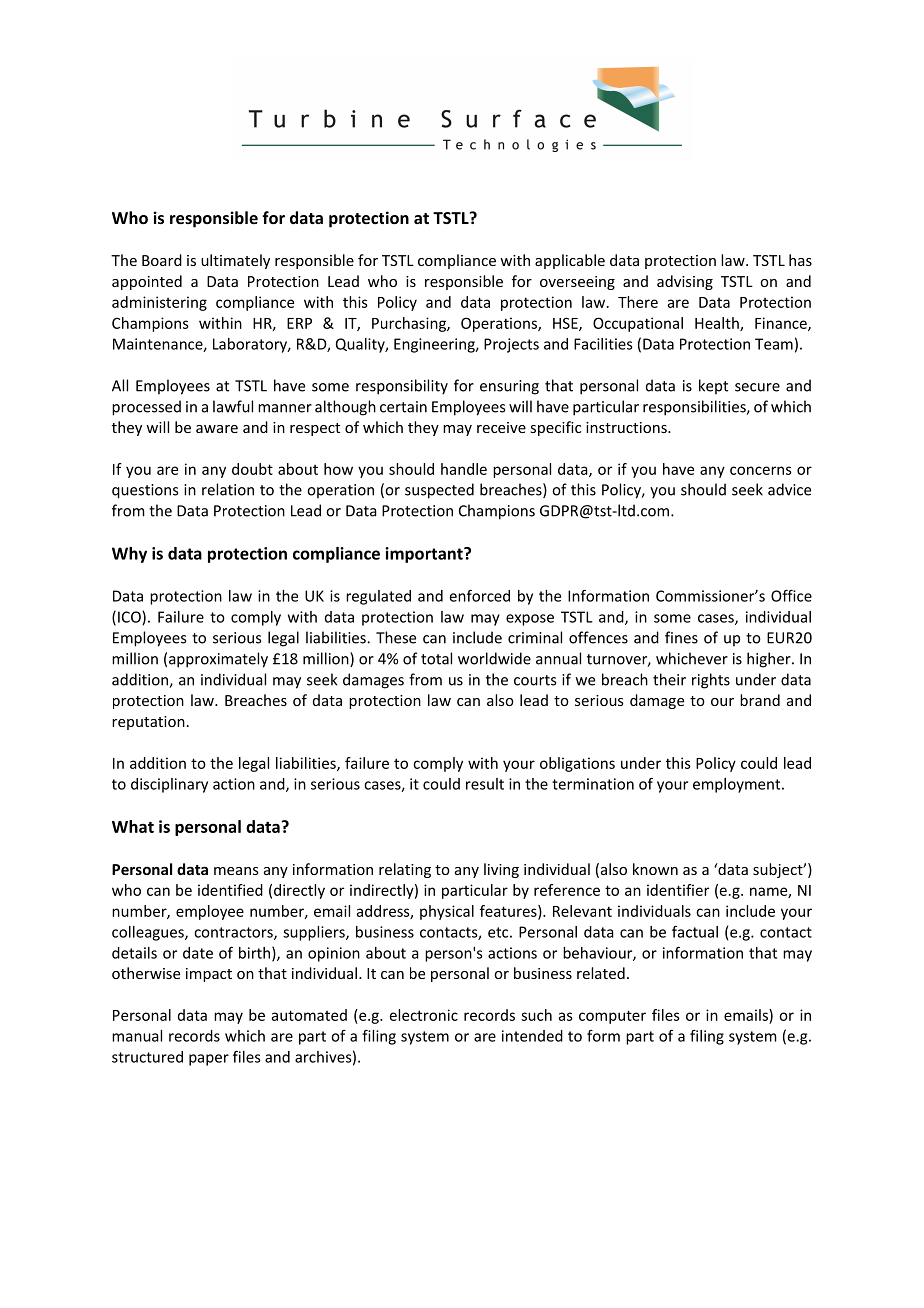  I want to click on ultimately, so click(235, 261).
